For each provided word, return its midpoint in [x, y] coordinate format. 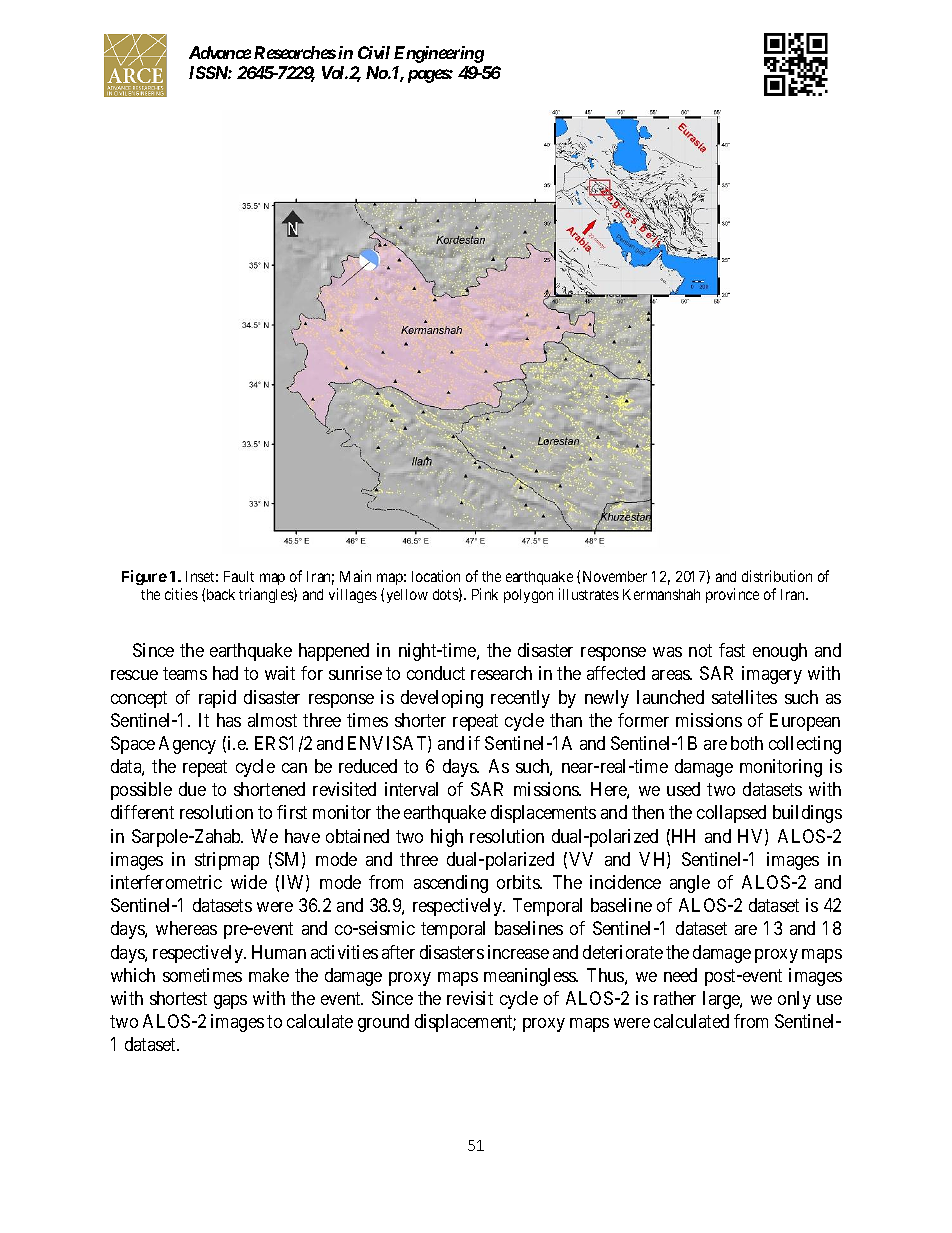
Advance [220, 52]
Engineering [439, 54]
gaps [230, 1002]
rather [675, 998]
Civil [374, 52]
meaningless [531, 977]
